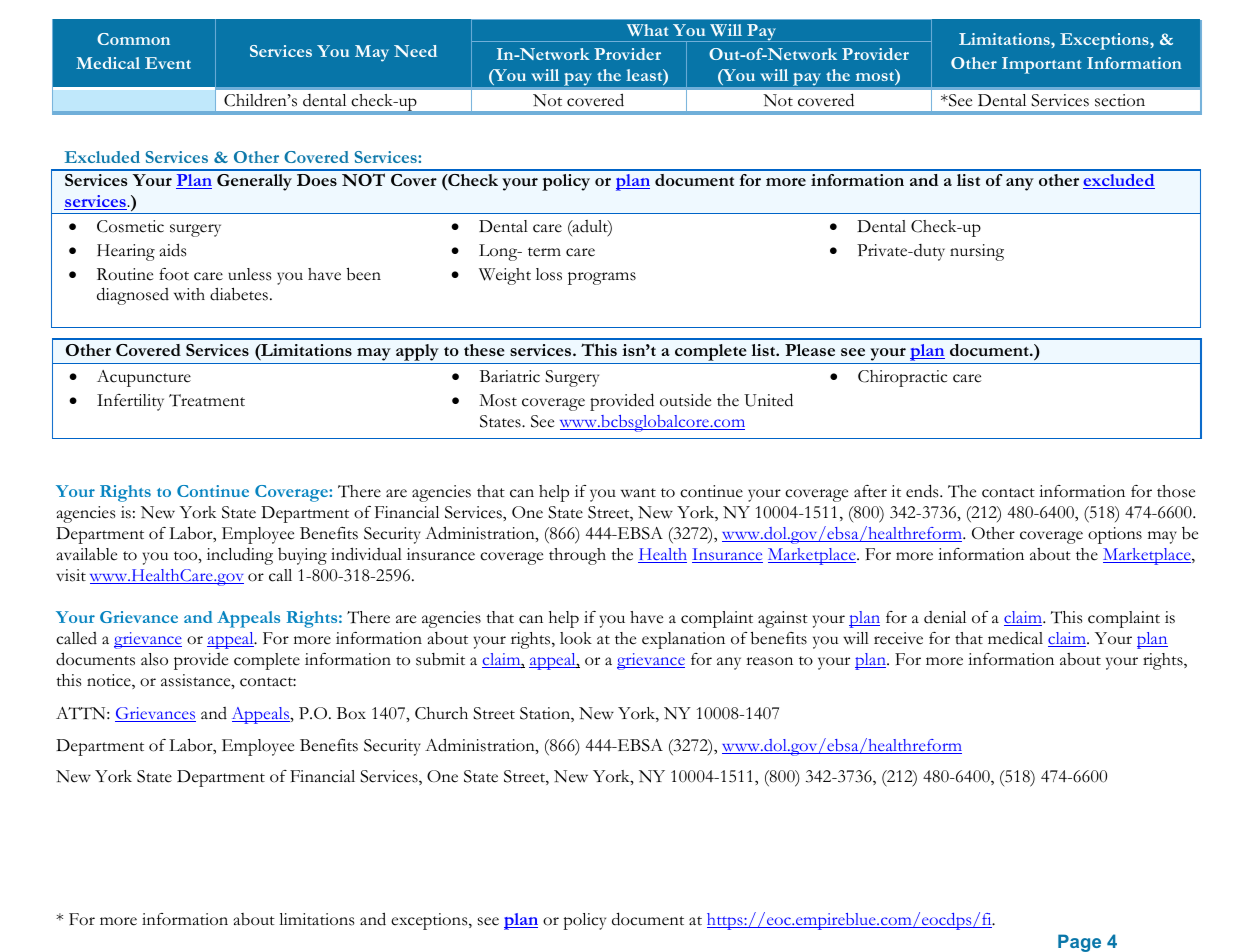 The width and height of the page is (1233, 952). Describe the element at coordinates (945, 617) in the page. I see `denial` at that location.
